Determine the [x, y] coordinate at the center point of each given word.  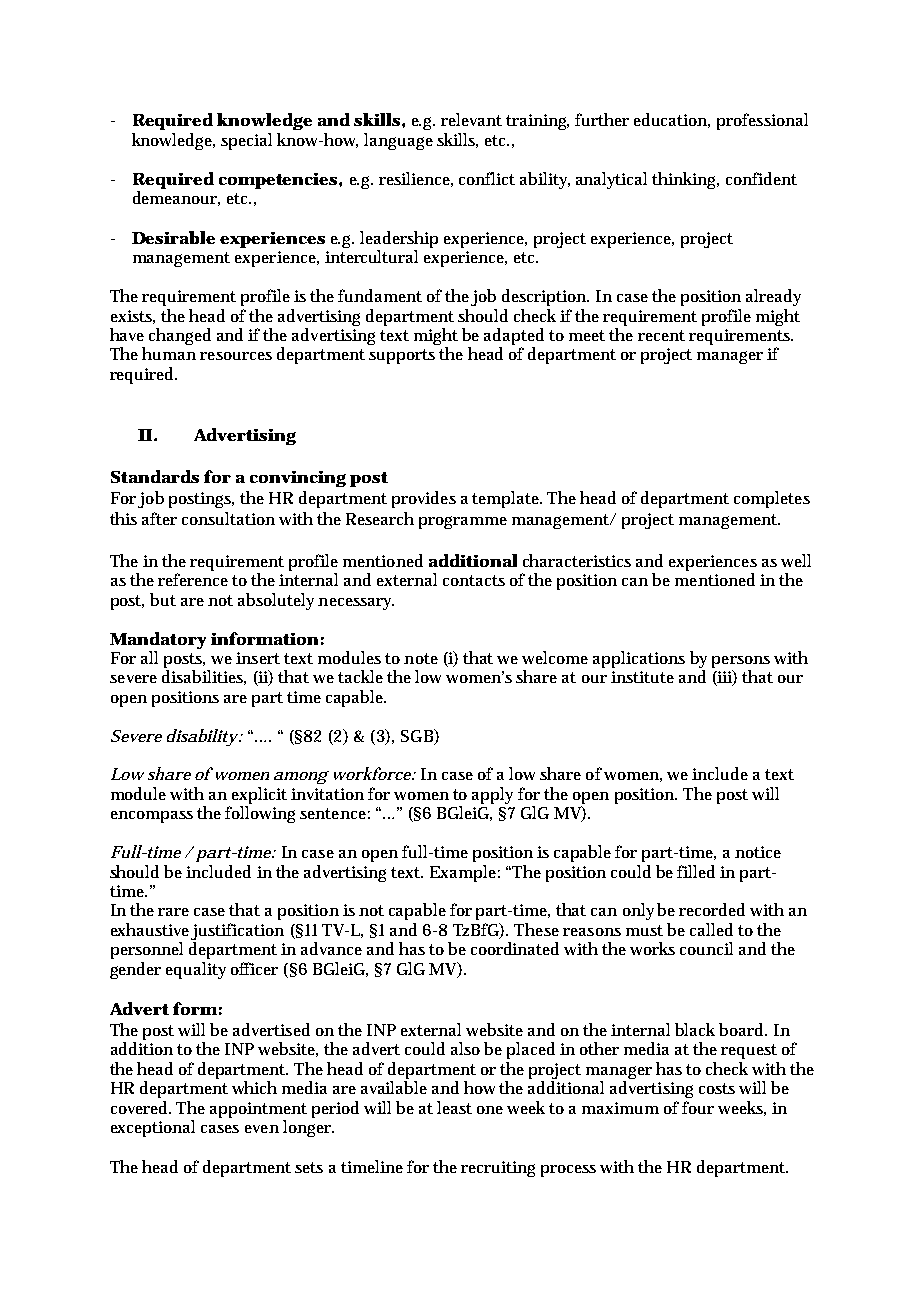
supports [402, 356]
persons [741, 663]
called [711, 929]
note [421, 658]
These [536, 929]
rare [173, 912]
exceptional [153, 1128]
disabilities [204, 677]
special [246, 141]
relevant [471, 119]
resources [236, 356]
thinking [685, 180]
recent [661, 335]
